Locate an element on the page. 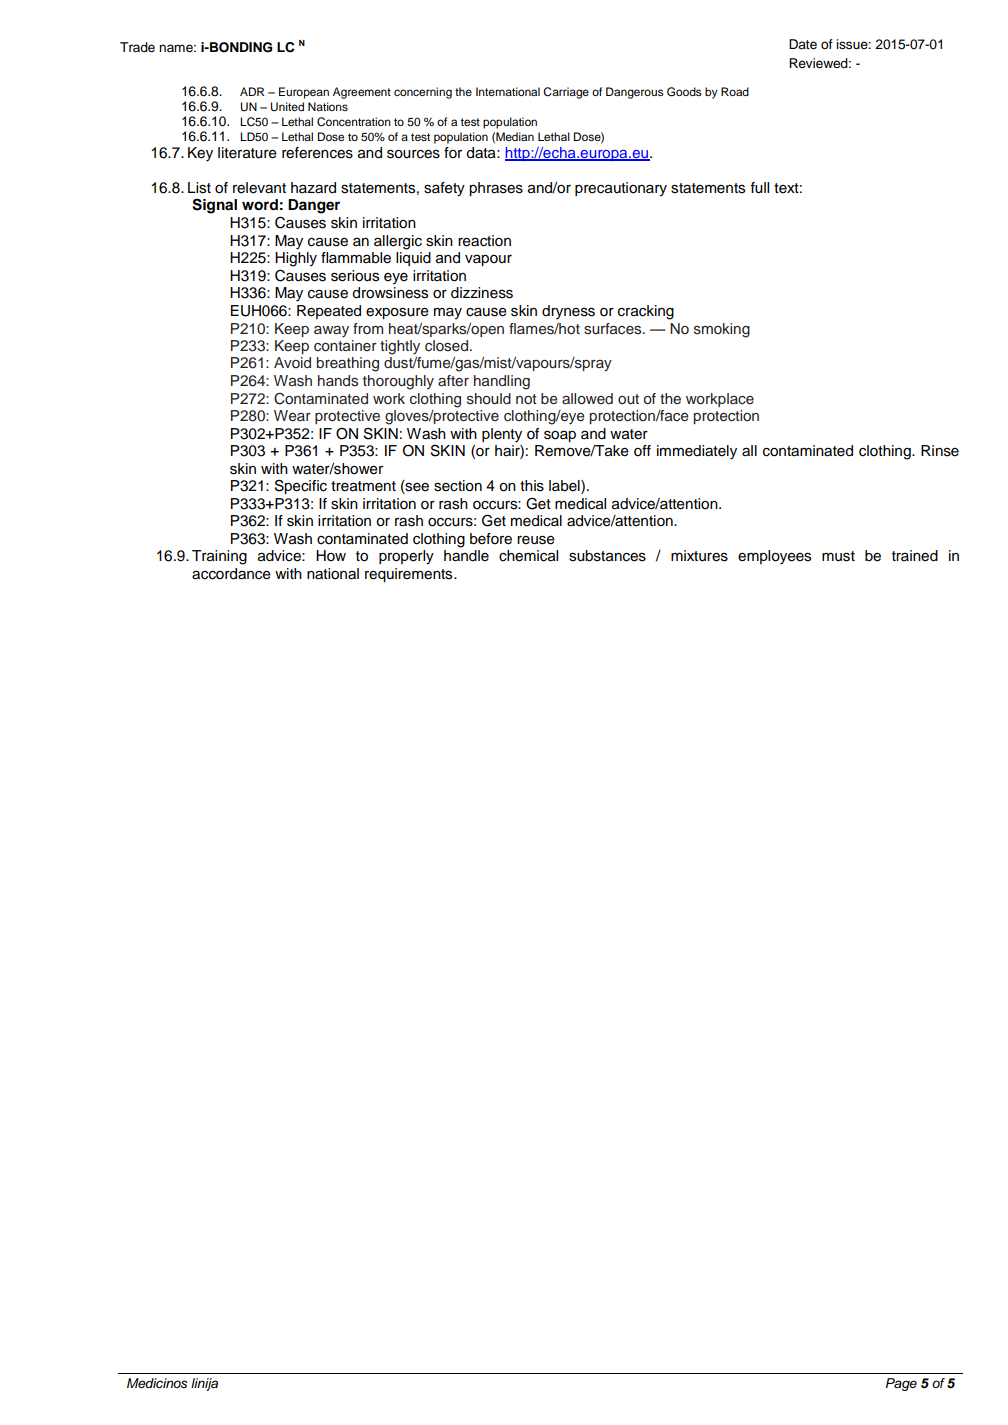  requirements is located at coordinates (410, 575).
